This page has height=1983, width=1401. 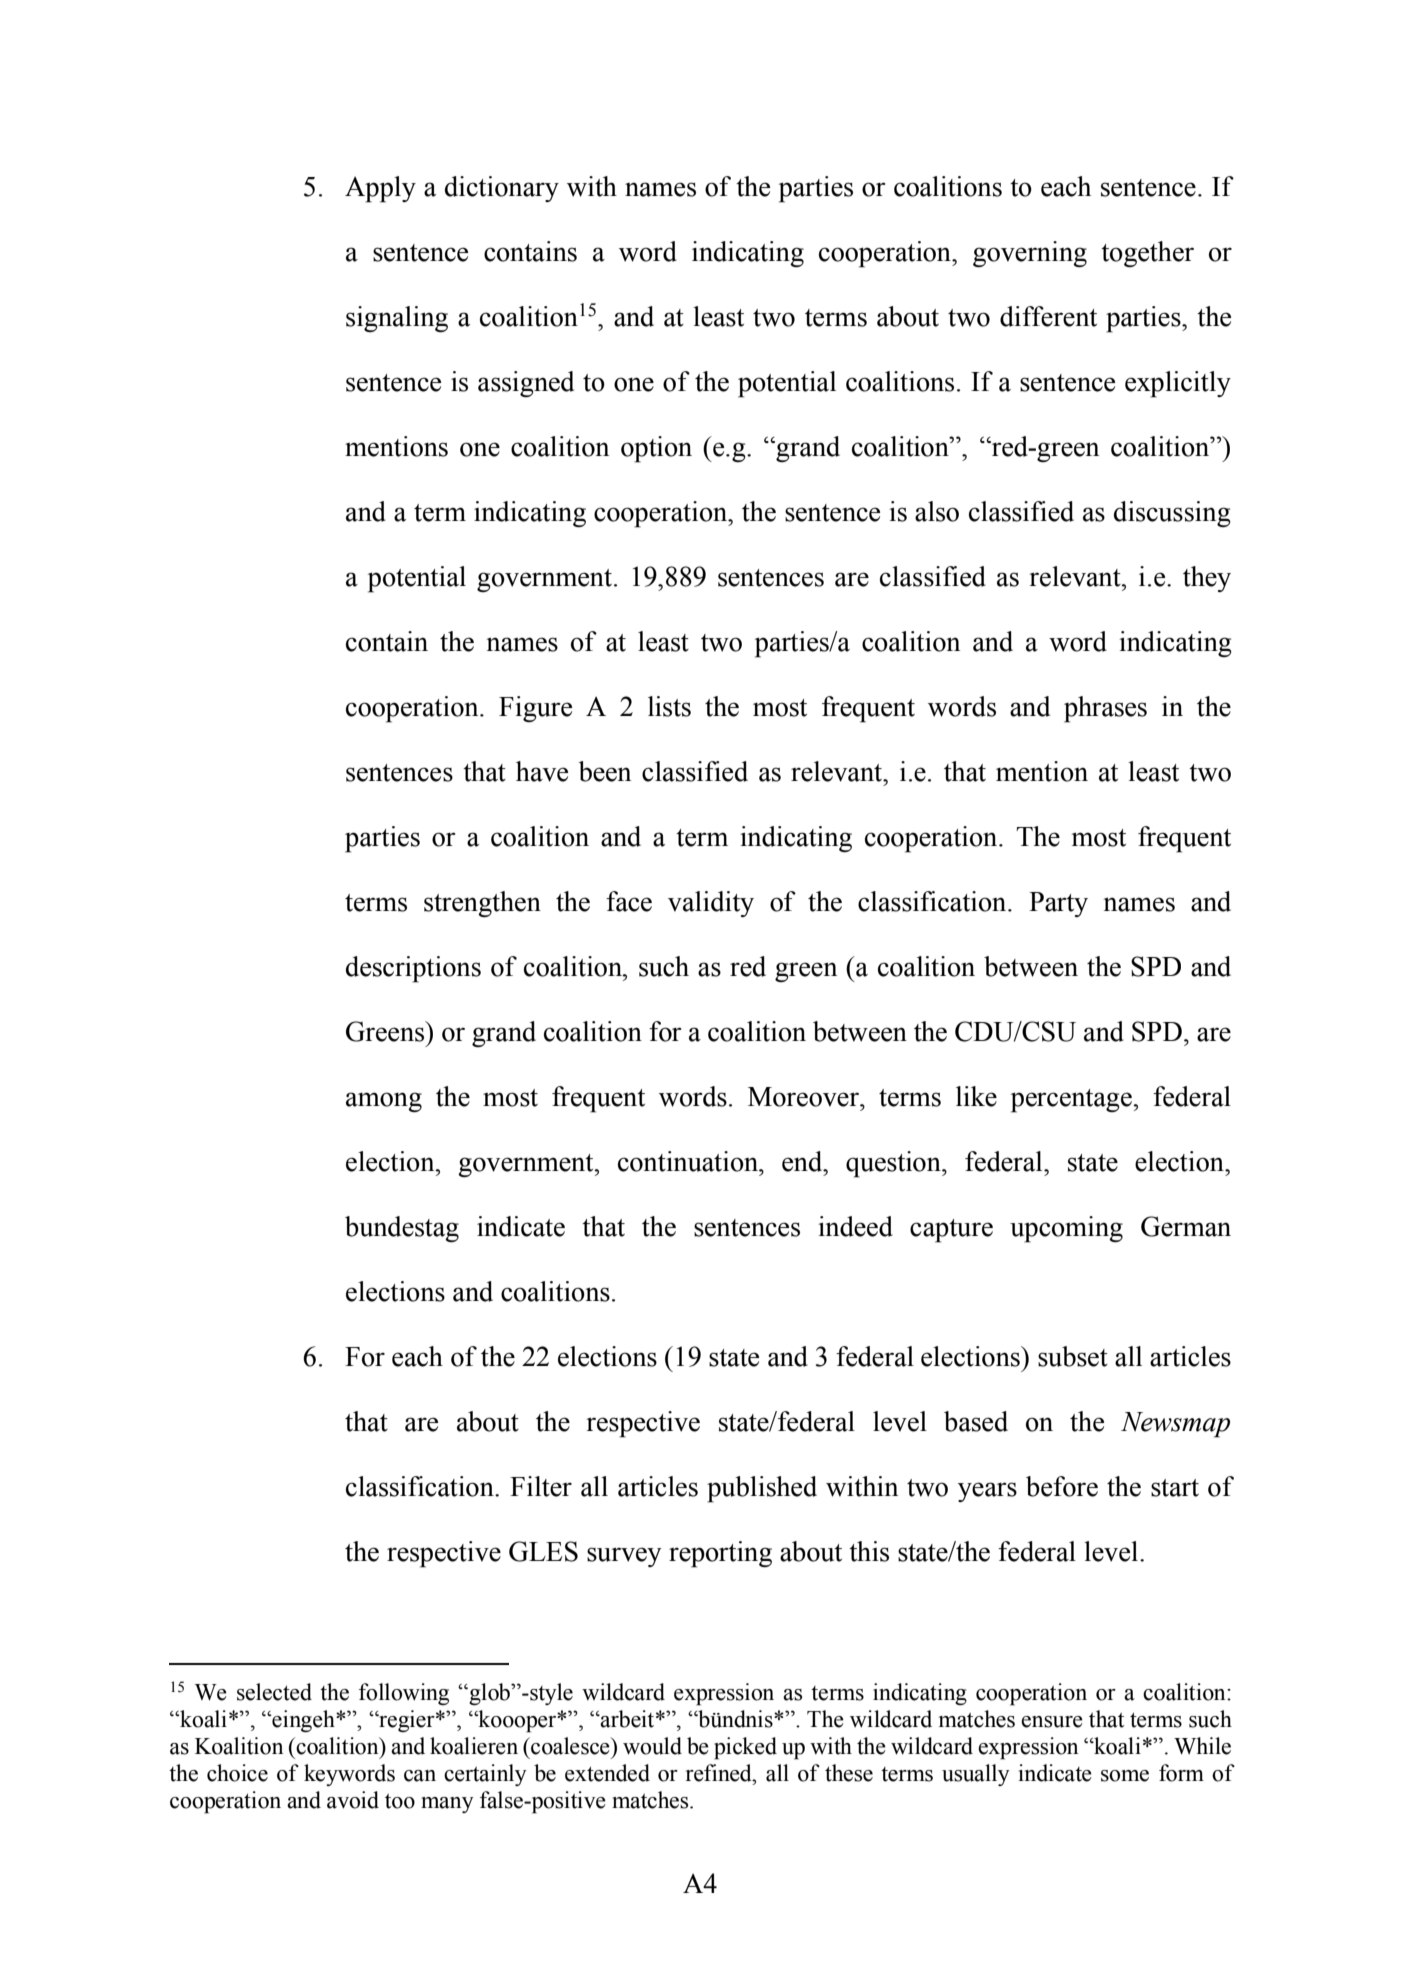 I want to click on lists, so click(x=669, y=706).
